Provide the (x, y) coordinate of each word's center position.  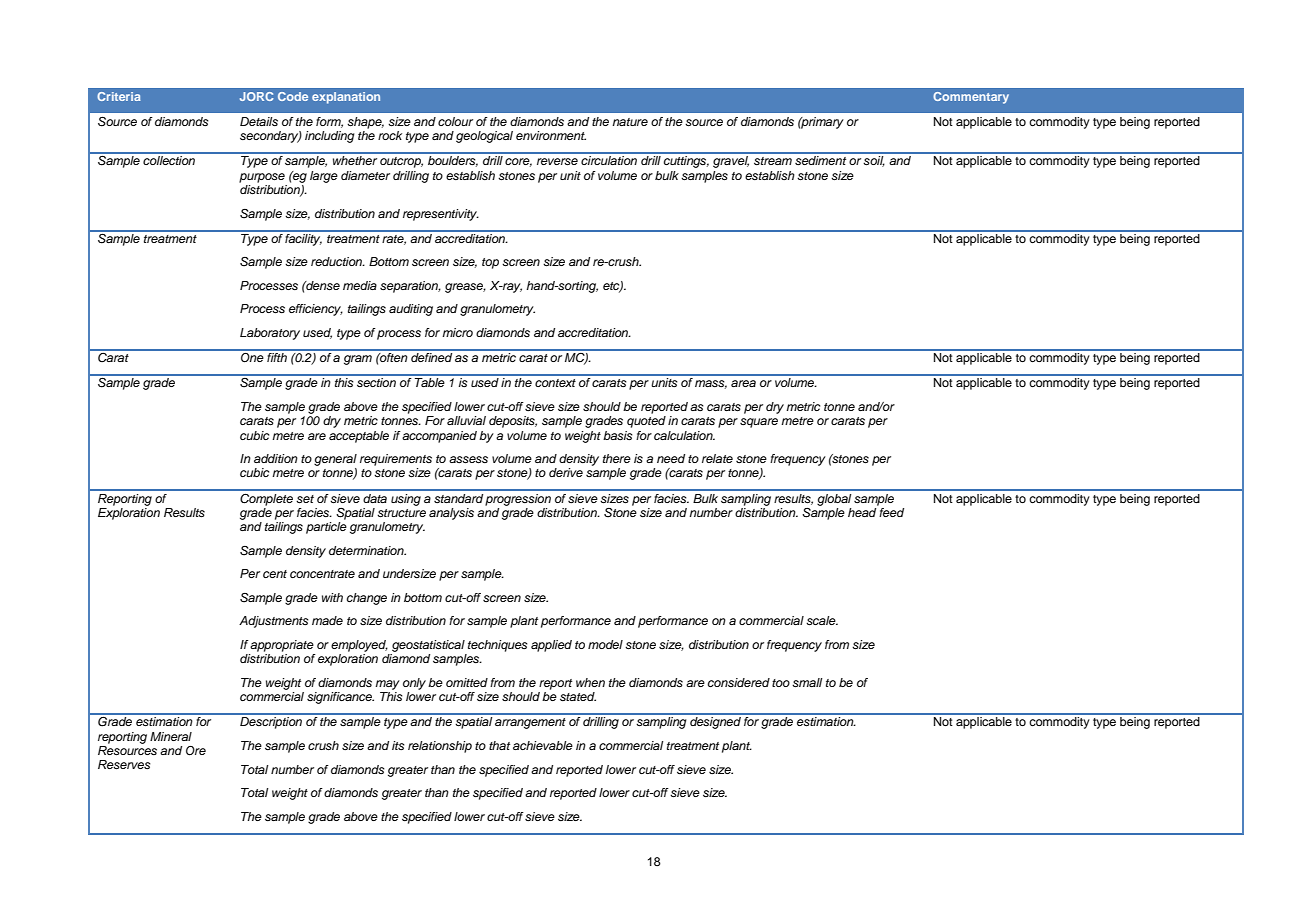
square (759, 423)
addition (276, 458)
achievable (543, 745)
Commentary (971, 98)
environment (551, 135)
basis (618, 435)
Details (259, 121)
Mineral (171, 736)
